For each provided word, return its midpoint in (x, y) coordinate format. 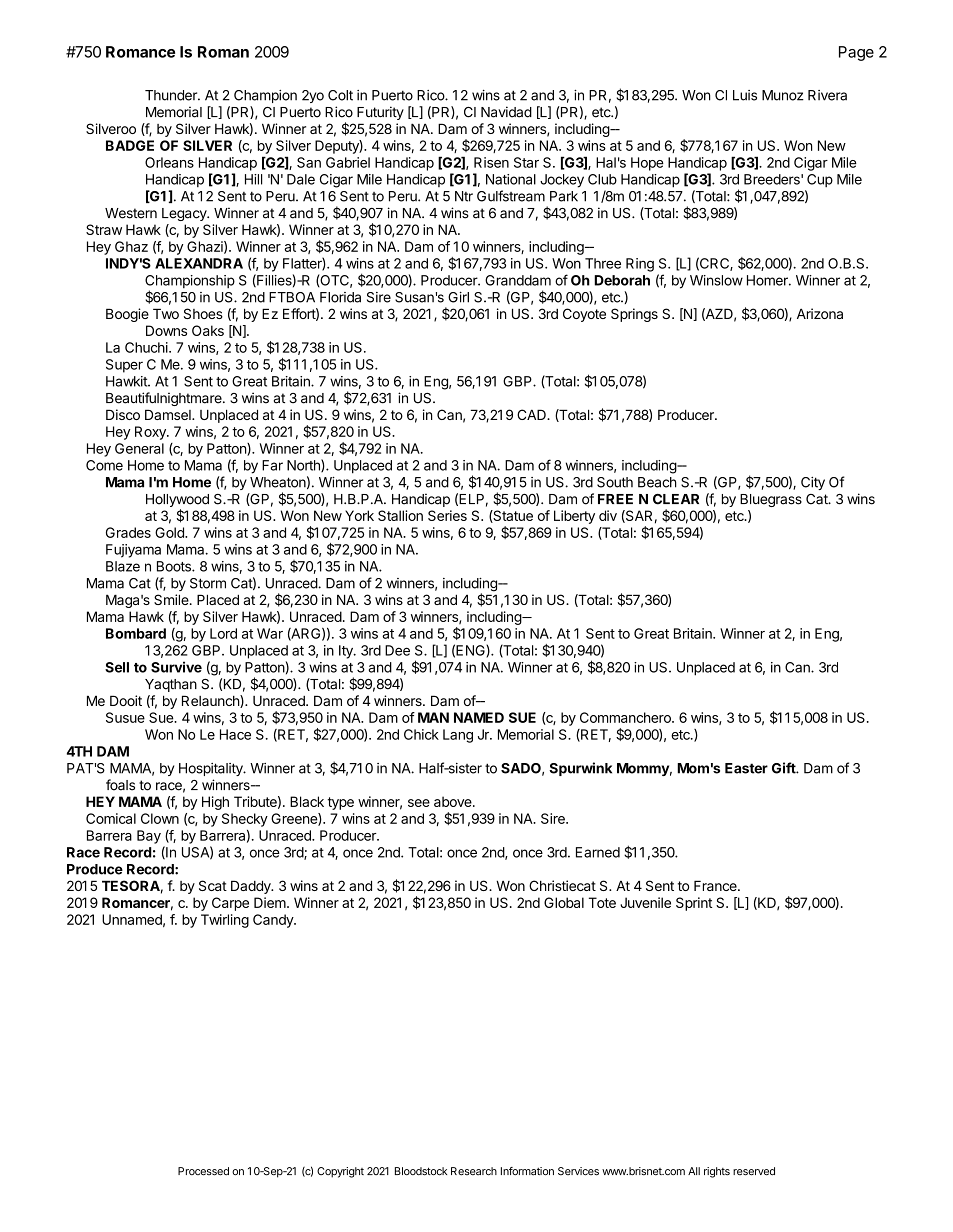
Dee (397, 650)
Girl (458, 297)
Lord (223, 633)
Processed (203, 1171)
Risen (491, 162)
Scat (213, 885)
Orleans (169, 162)
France (716, 885)
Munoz (783, 95)
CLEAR (676, 499)
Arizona (820, 313)
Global (564, 902)
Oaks (208, 330)
